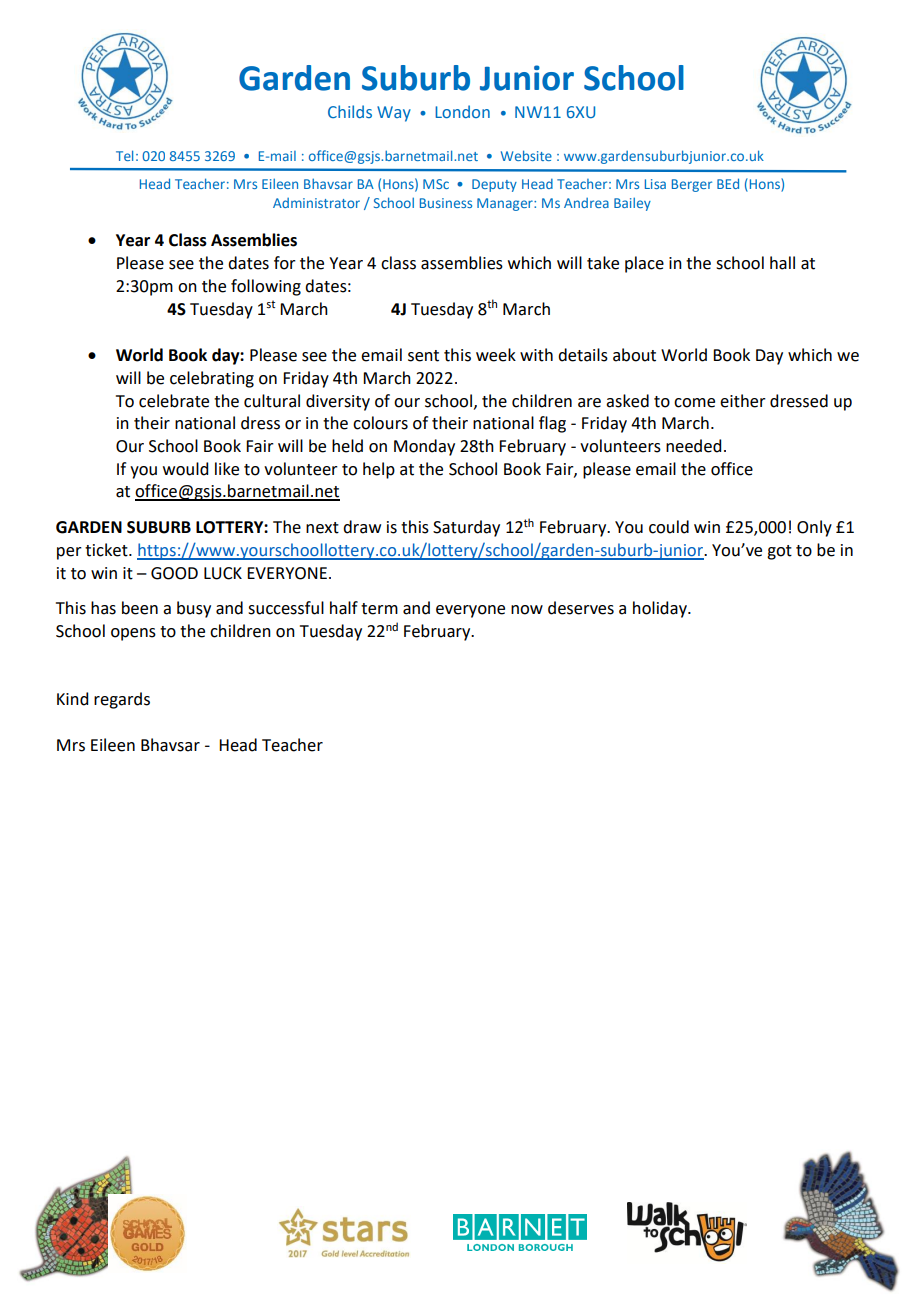  What do you see at coordinates (107, 550) in the page?
I see `ticket` at bounding box center [107, 550].
